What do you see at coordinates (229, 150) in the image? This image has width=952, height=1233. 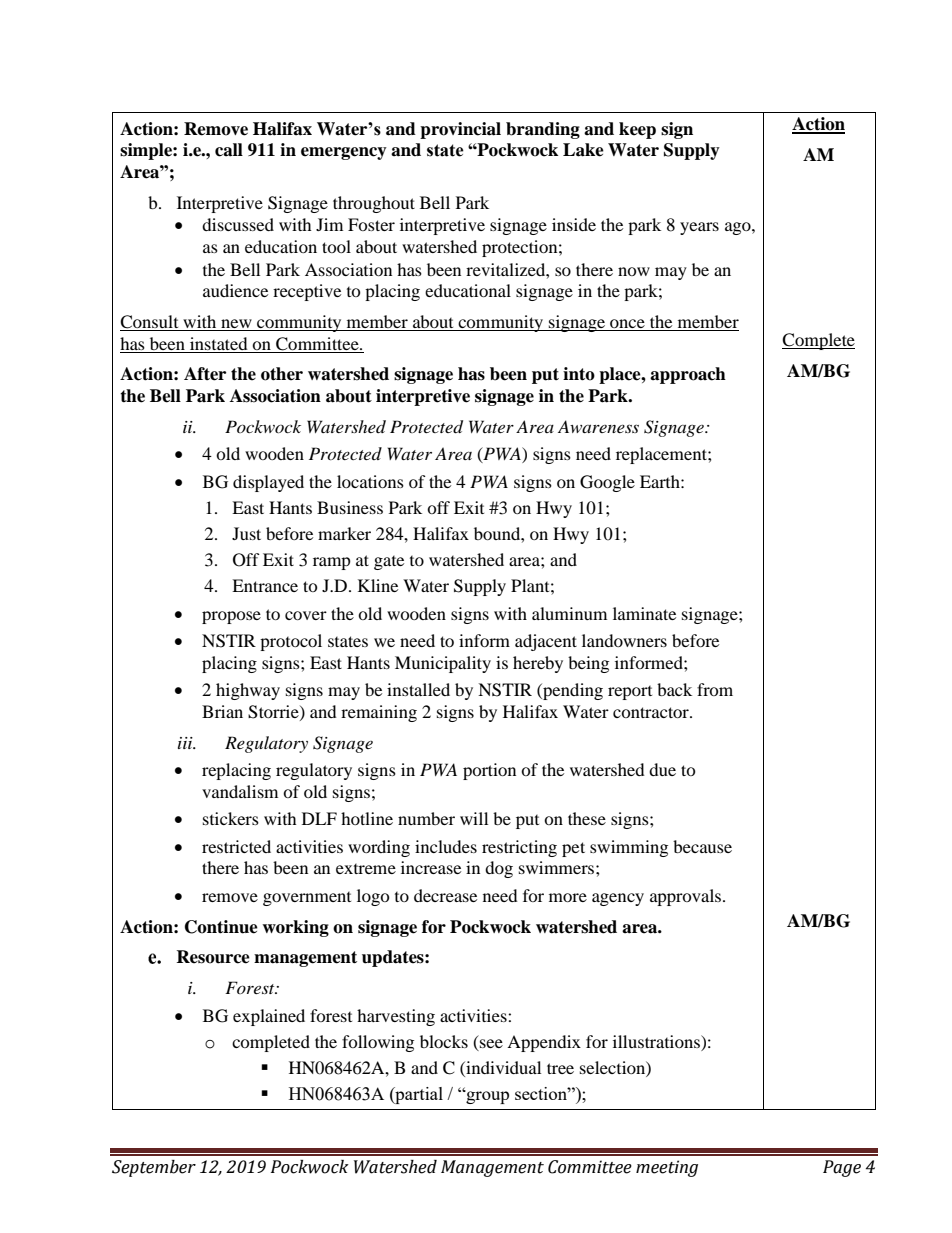 I see `call` at bounding box center [229, 150].
